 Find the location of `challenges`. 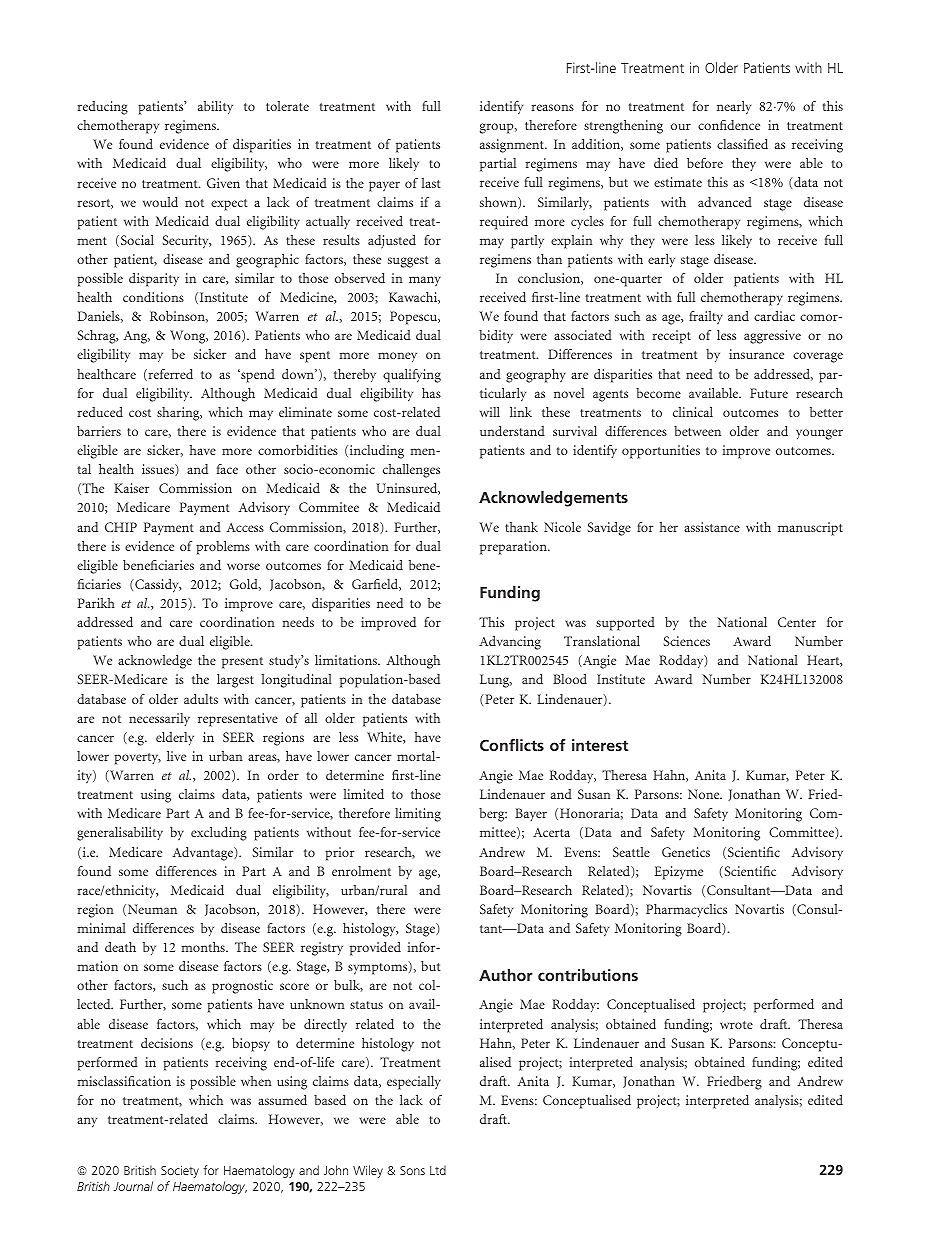

challenges is located at coordinates (411, 471).
